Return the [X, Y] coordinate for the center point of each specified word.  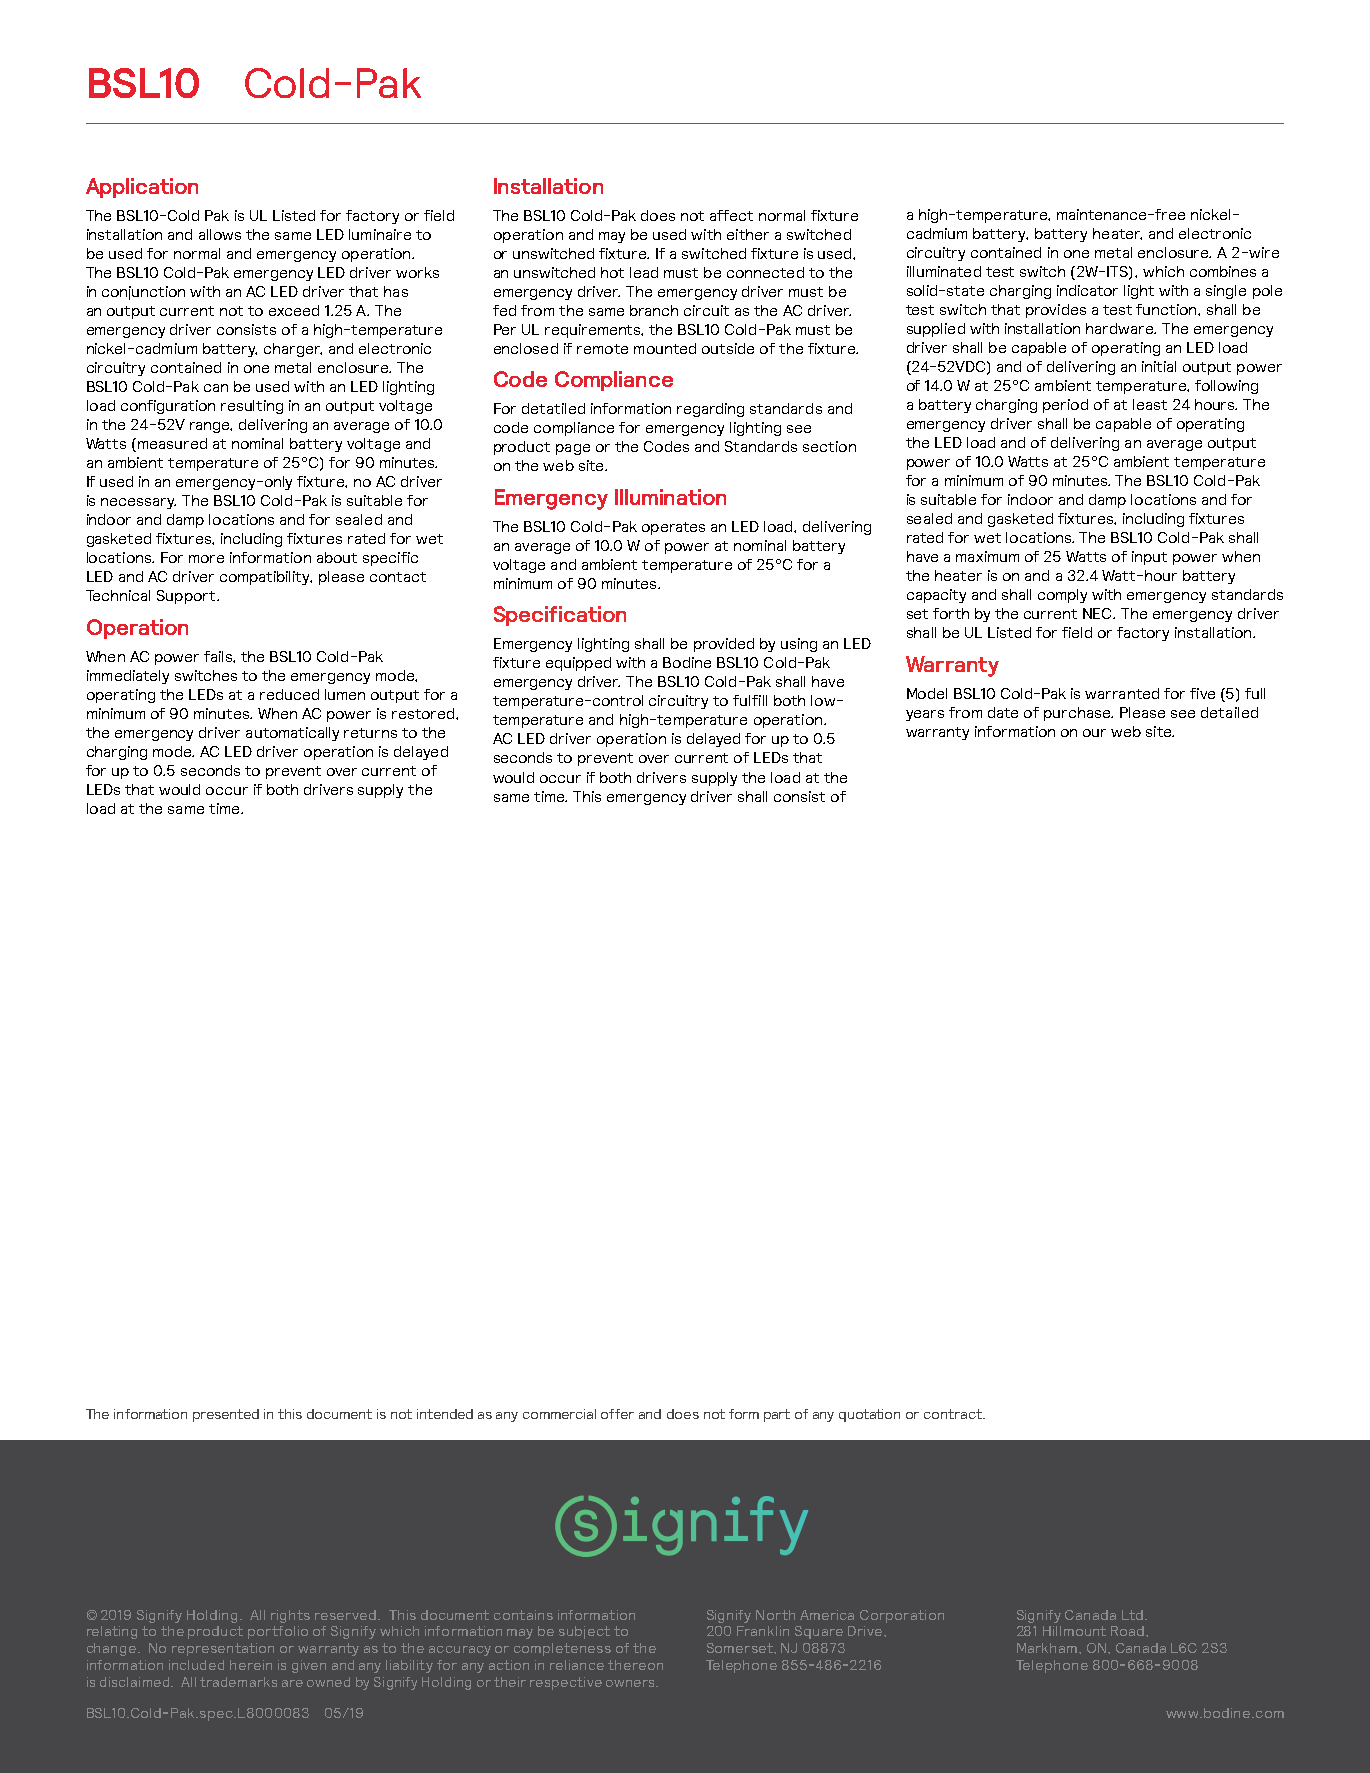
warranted [1122, 693]
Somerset [741, 1648]
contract [954, 1414]
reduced [289, 694]
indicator [1087, 290]
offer [617, 1414]
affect [731, 215]
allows [220, 234]
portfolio [278, 1632]
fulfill [750, 700]
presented [226, 1415]
